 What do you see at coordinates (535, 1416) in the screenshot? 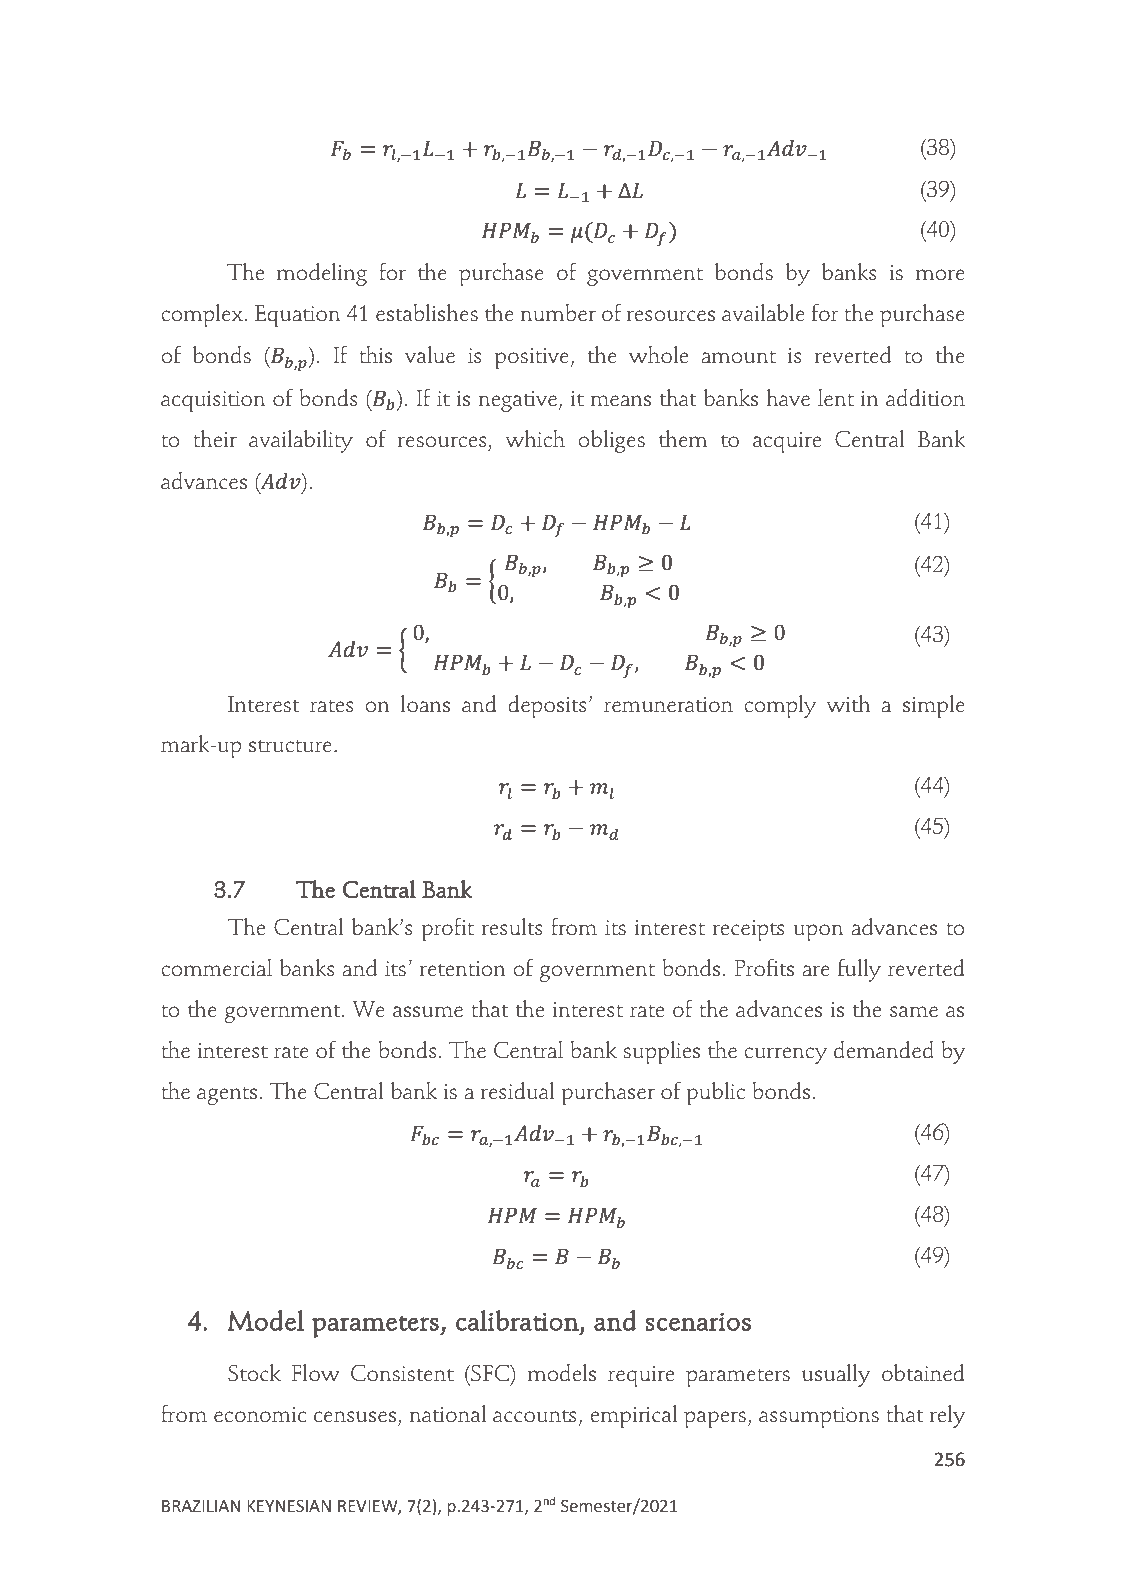
I see `accounts` at bounding box center [535, 1416].
